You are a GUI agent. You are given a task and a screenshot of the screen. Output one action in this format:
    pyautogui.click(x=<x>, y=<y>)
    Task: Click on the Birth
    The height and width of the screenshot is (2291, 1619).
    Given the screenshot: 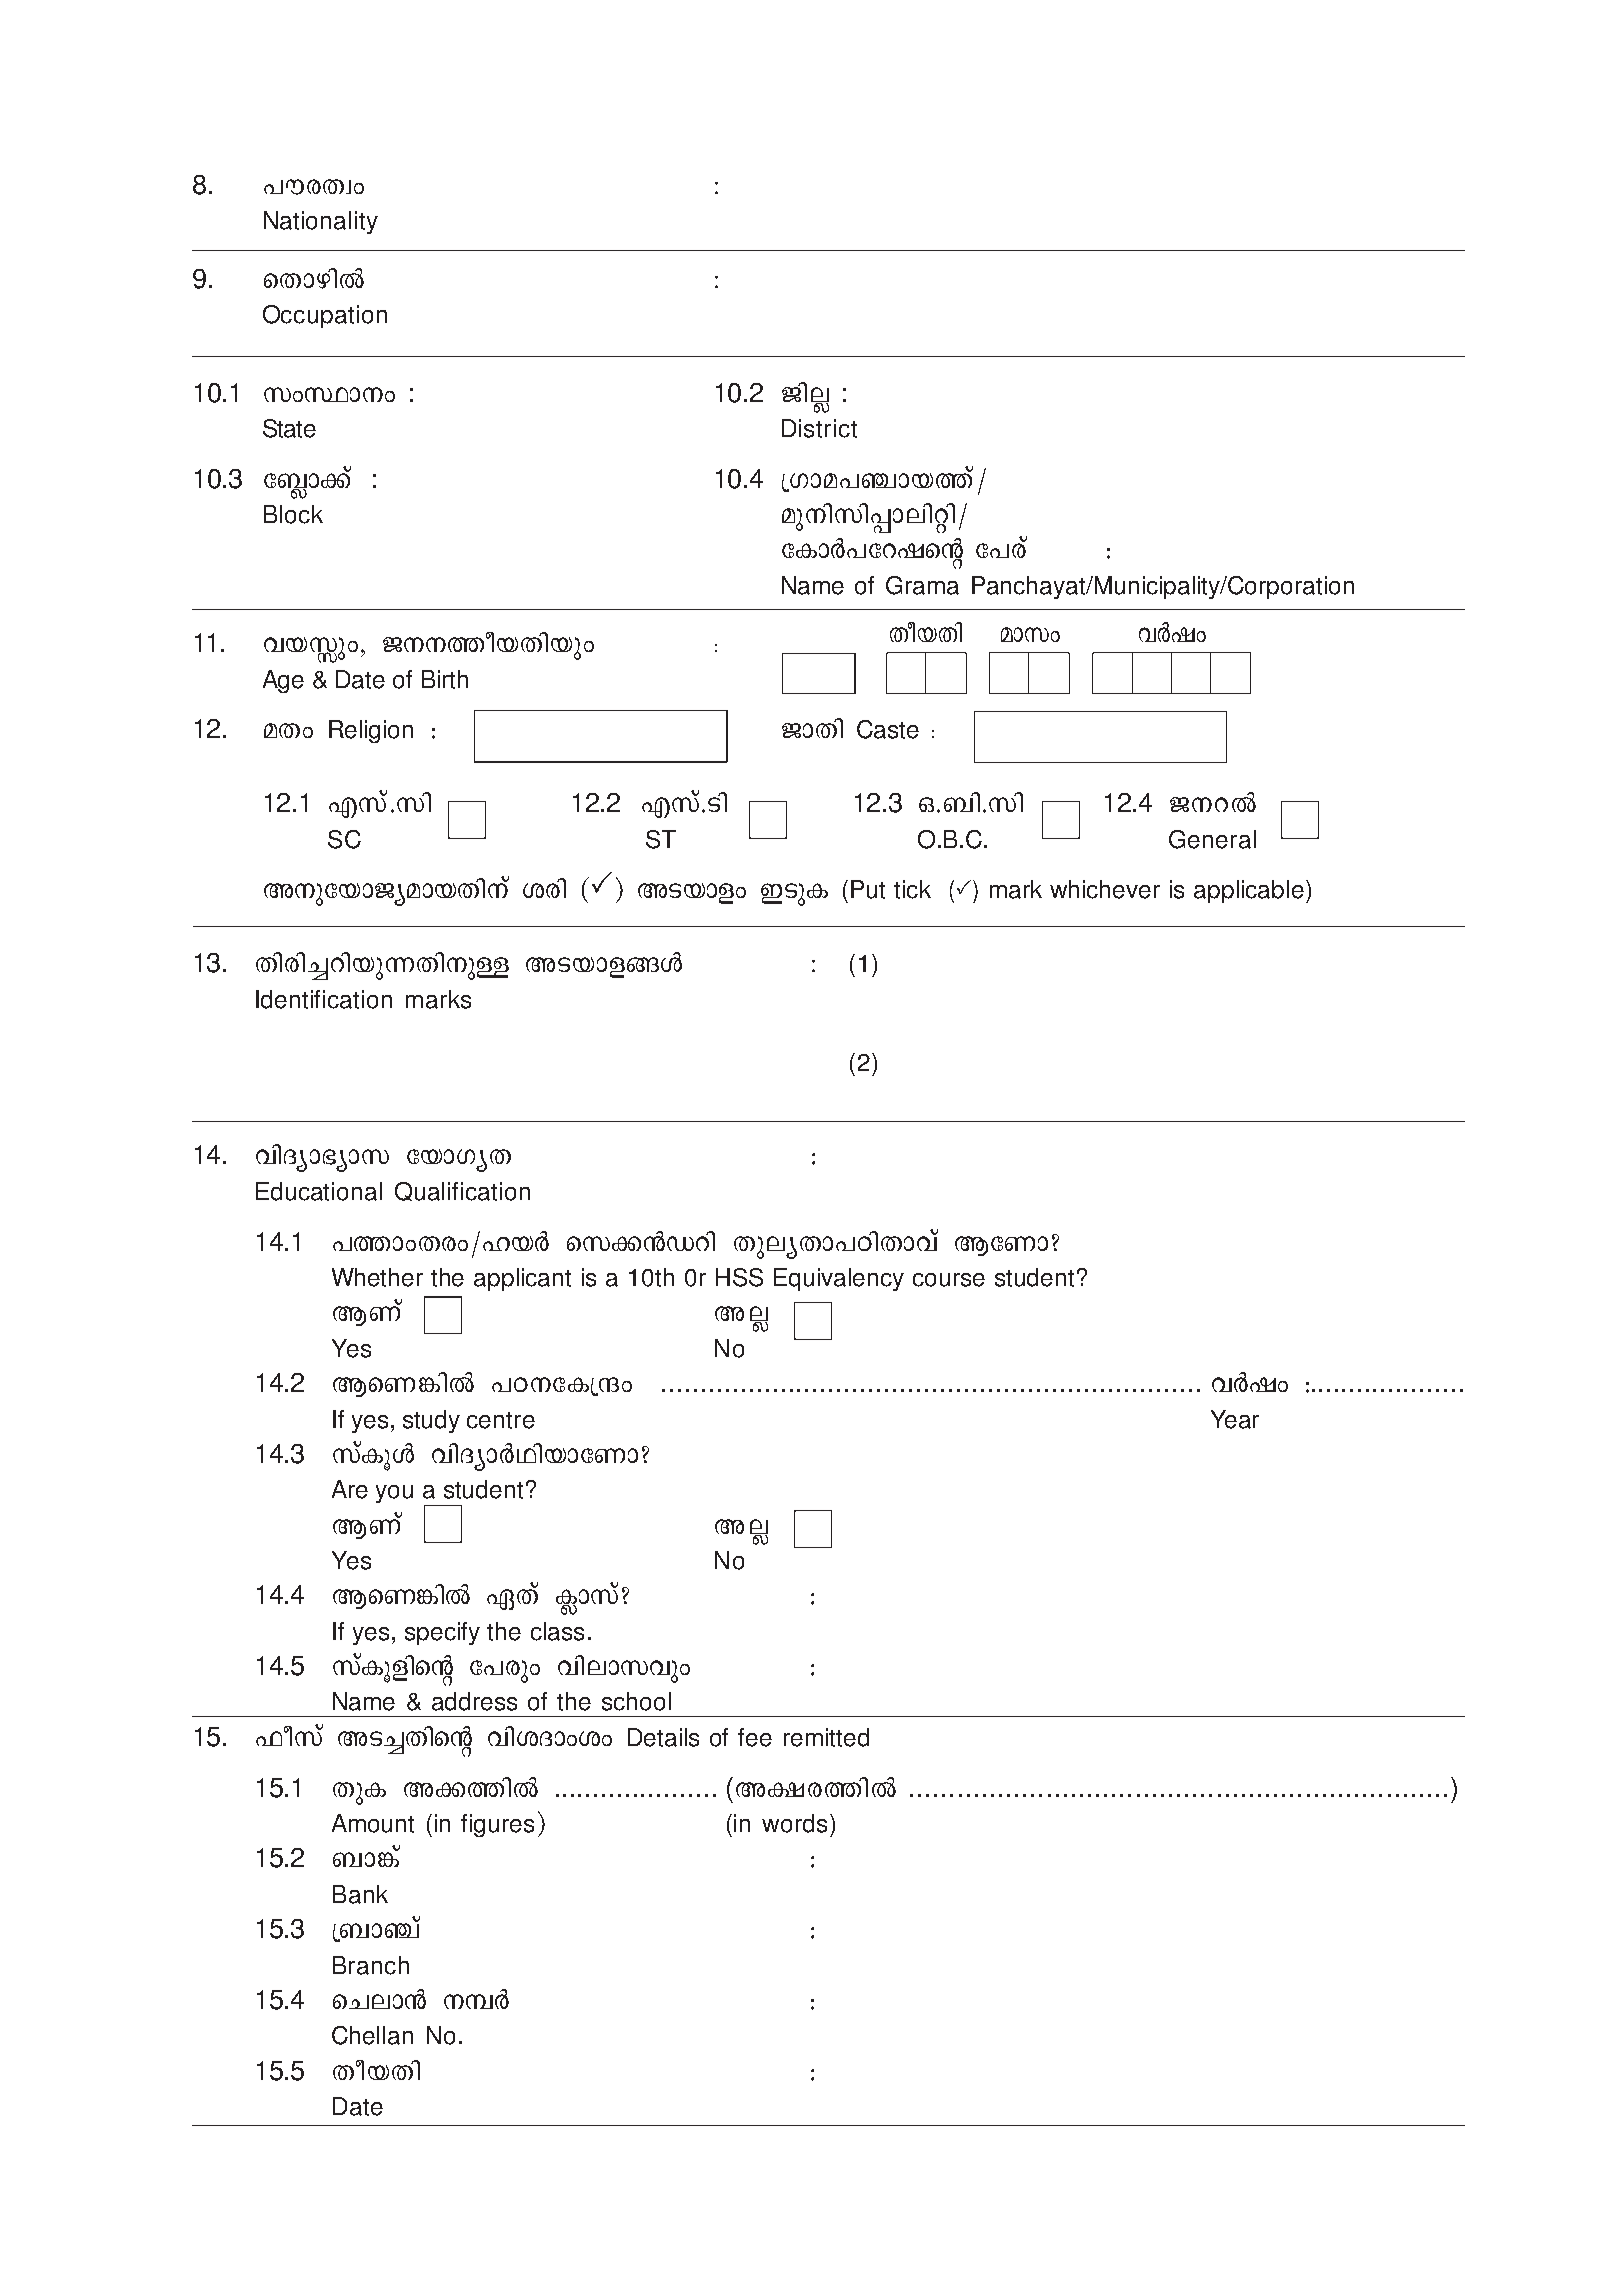 What is the action you would take?
    pyautogui.click(x=445, y=679)
